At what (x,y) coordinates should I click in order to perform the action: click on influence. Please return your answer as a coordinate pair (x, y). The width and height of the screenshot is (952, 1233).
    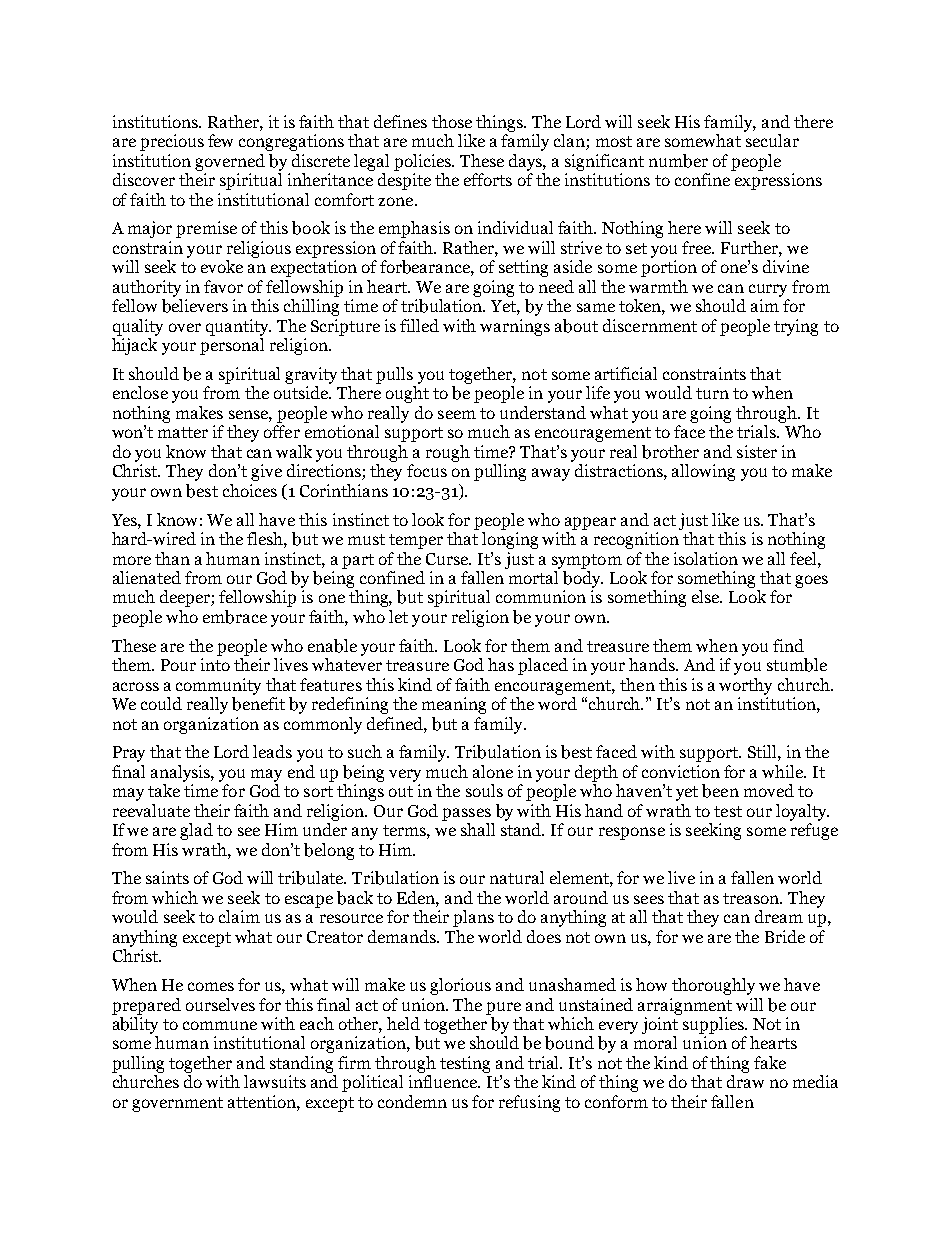
    Looking at the image, I should click on (444, 1081).
